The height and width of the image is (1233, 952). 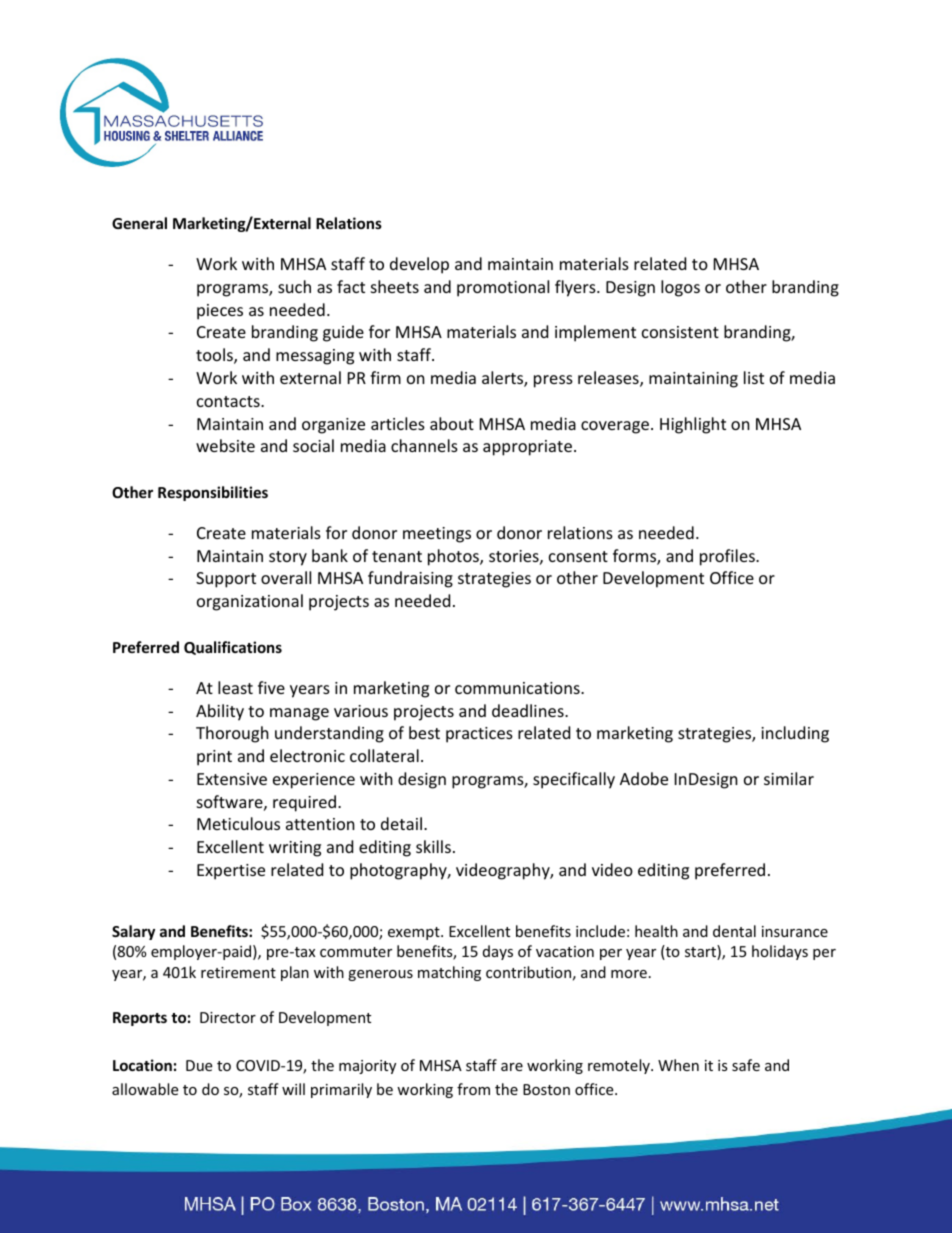 What do you see at coordinates (734, 931) in the image?
I see `dental` at bounding box center [734, 931].
